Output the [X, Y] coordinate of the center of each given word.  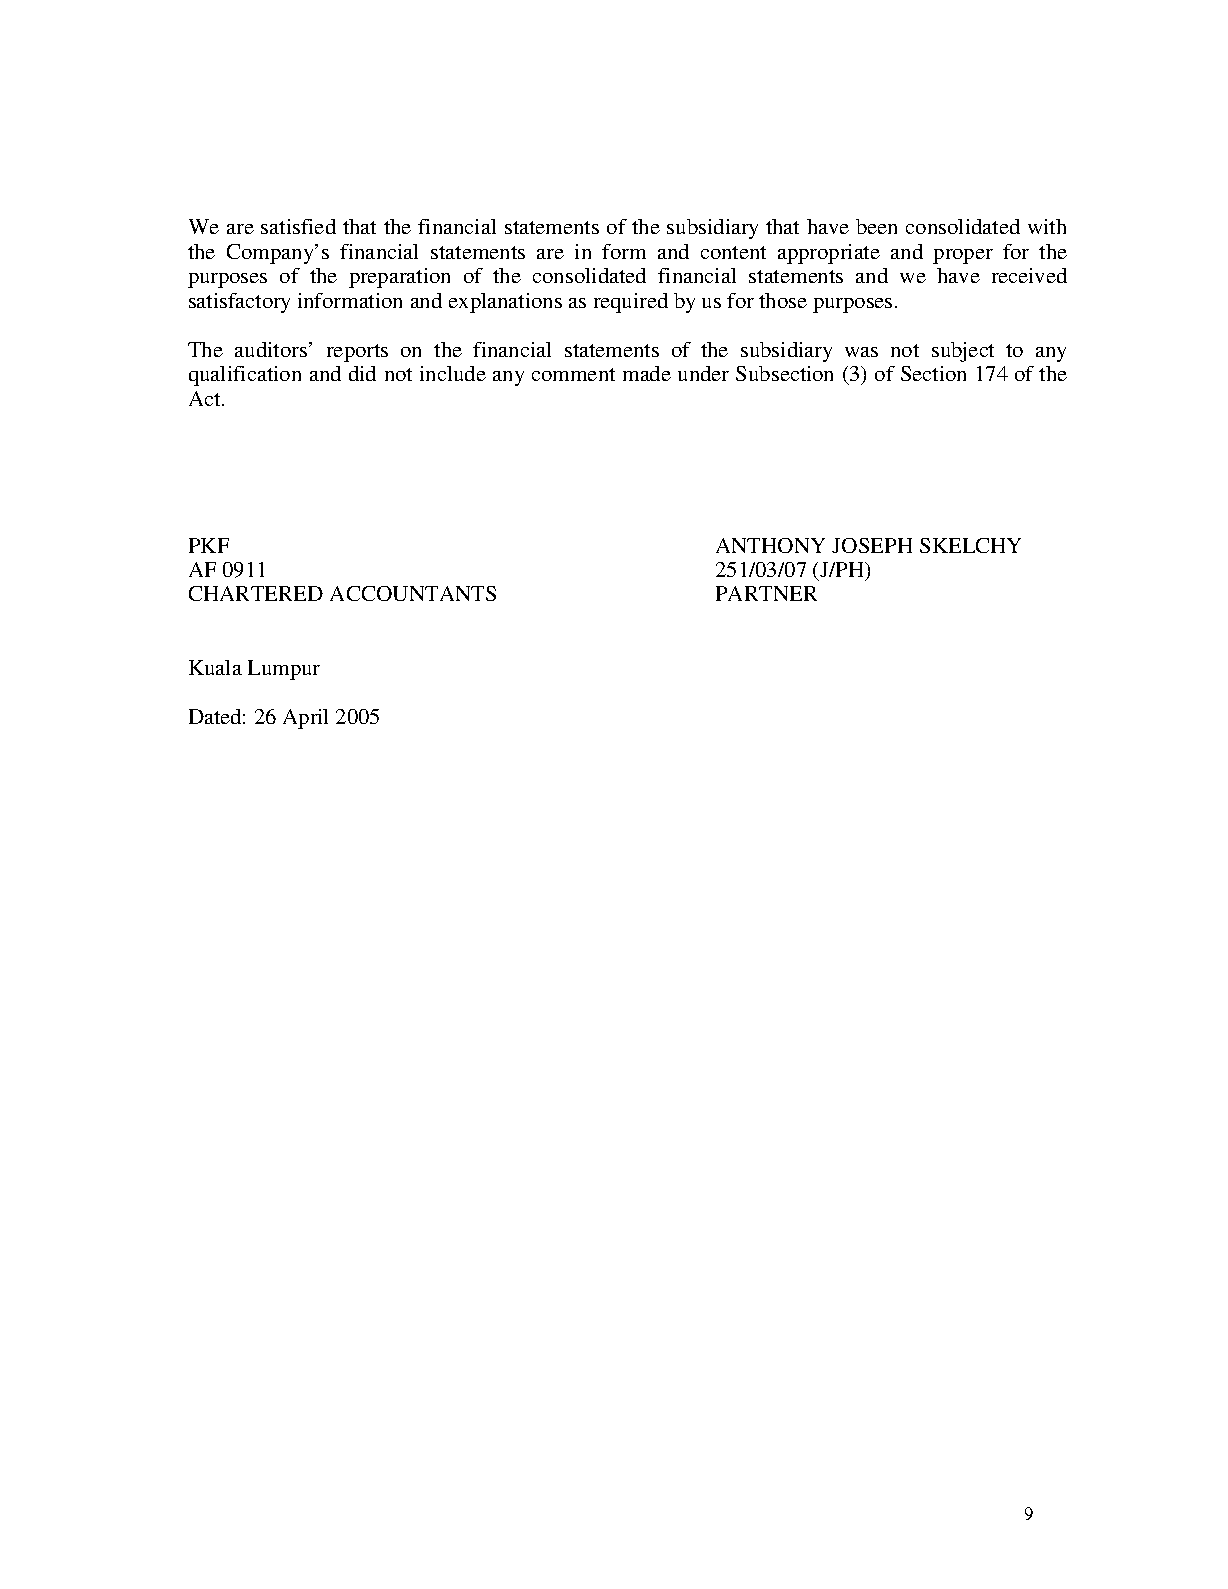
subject [963, 352]
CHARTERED [256, 593]
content [733, 252]
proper [963, 256]
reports [357, 353]
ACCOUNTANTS [413, 593]
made [647, 373]
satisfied [298, 226]
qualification [245, 376]
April [305, 719]
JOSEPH [872, 545]
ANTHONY [770, 545]
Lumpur [284, 670]
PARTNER [766, 593]
